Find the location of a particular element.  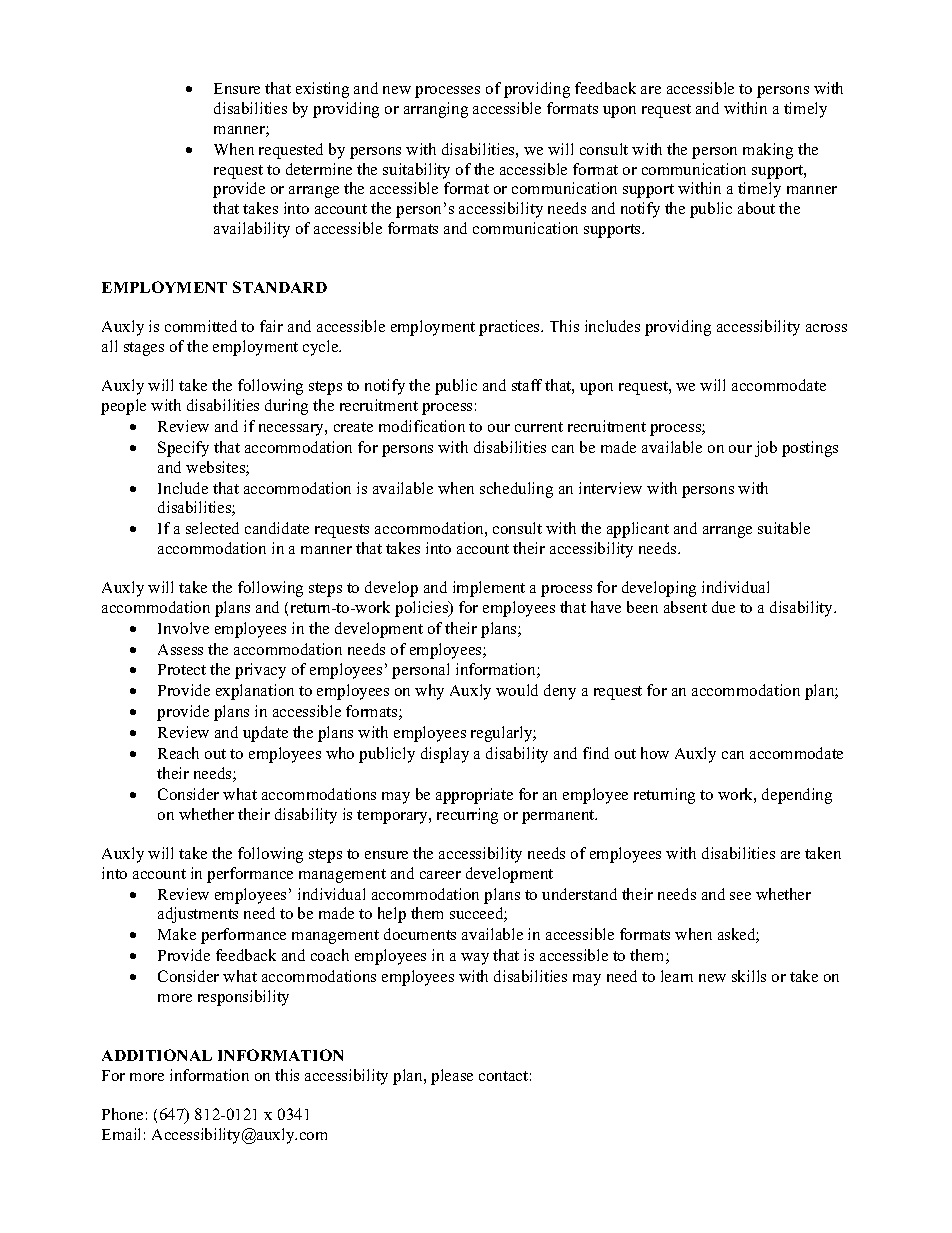

depending is located at coordinates (797, 796).
